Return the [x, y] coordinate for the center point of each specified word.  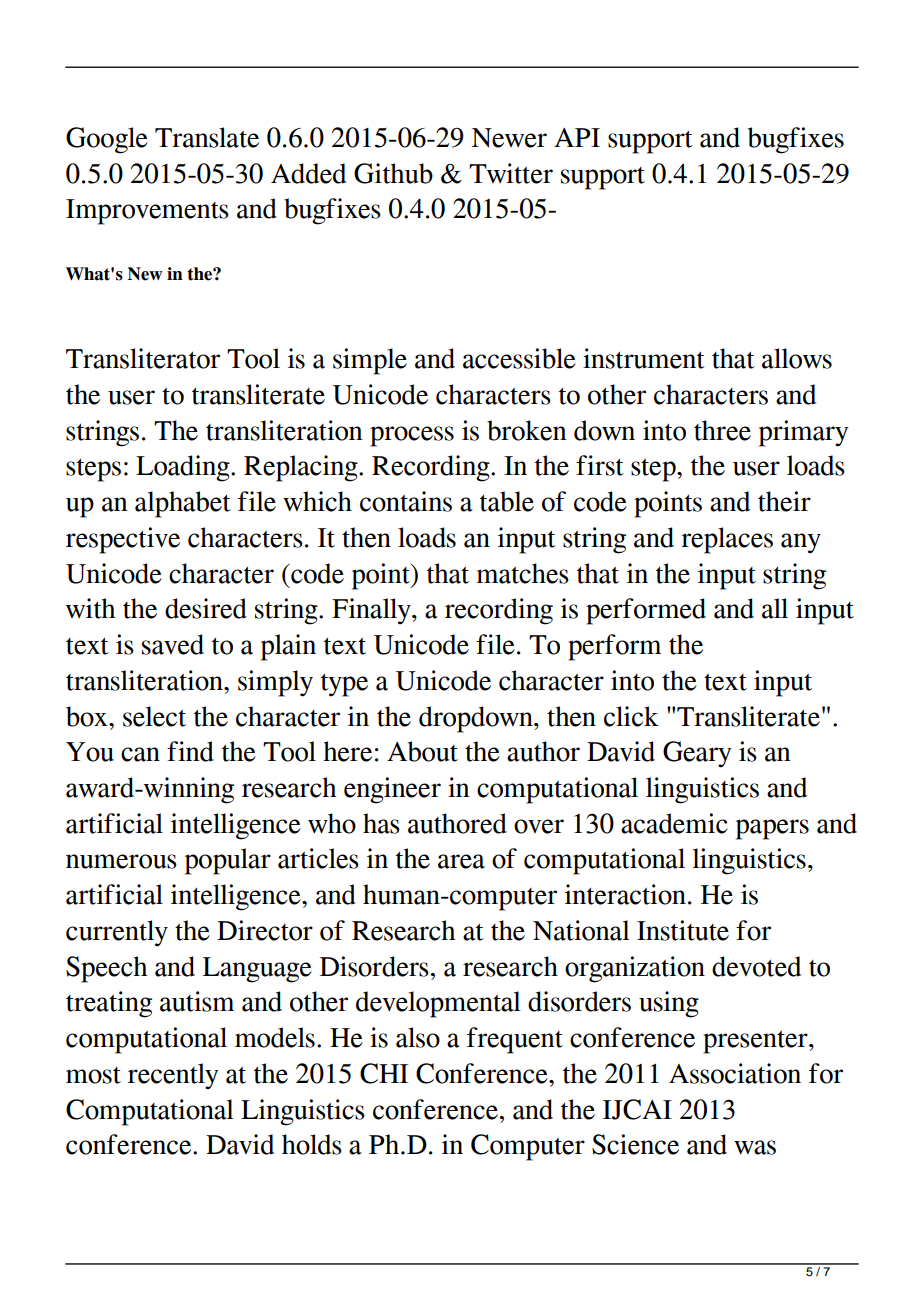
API [577, 137]
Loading [184, 468]
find [190, 751]
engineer [392, 790]
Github [393, 173]
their [784, 501]
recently [173, 1076]
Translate [207, 137]
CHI [384, 1073]
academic [674, 823]
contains [406, 501]
